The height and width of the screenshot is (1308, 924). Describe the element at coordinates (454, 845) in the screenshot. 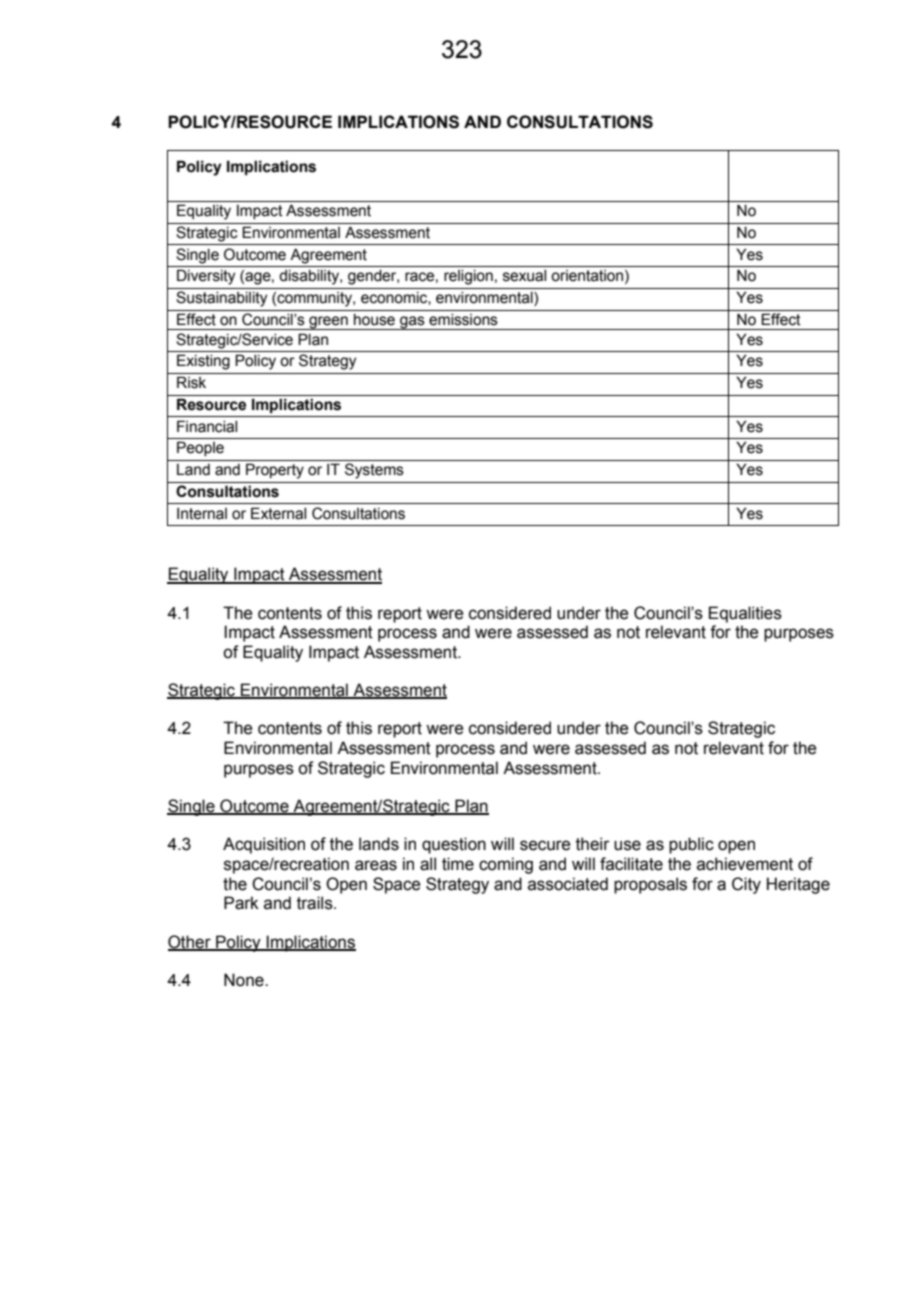

I see `question` at that location.
